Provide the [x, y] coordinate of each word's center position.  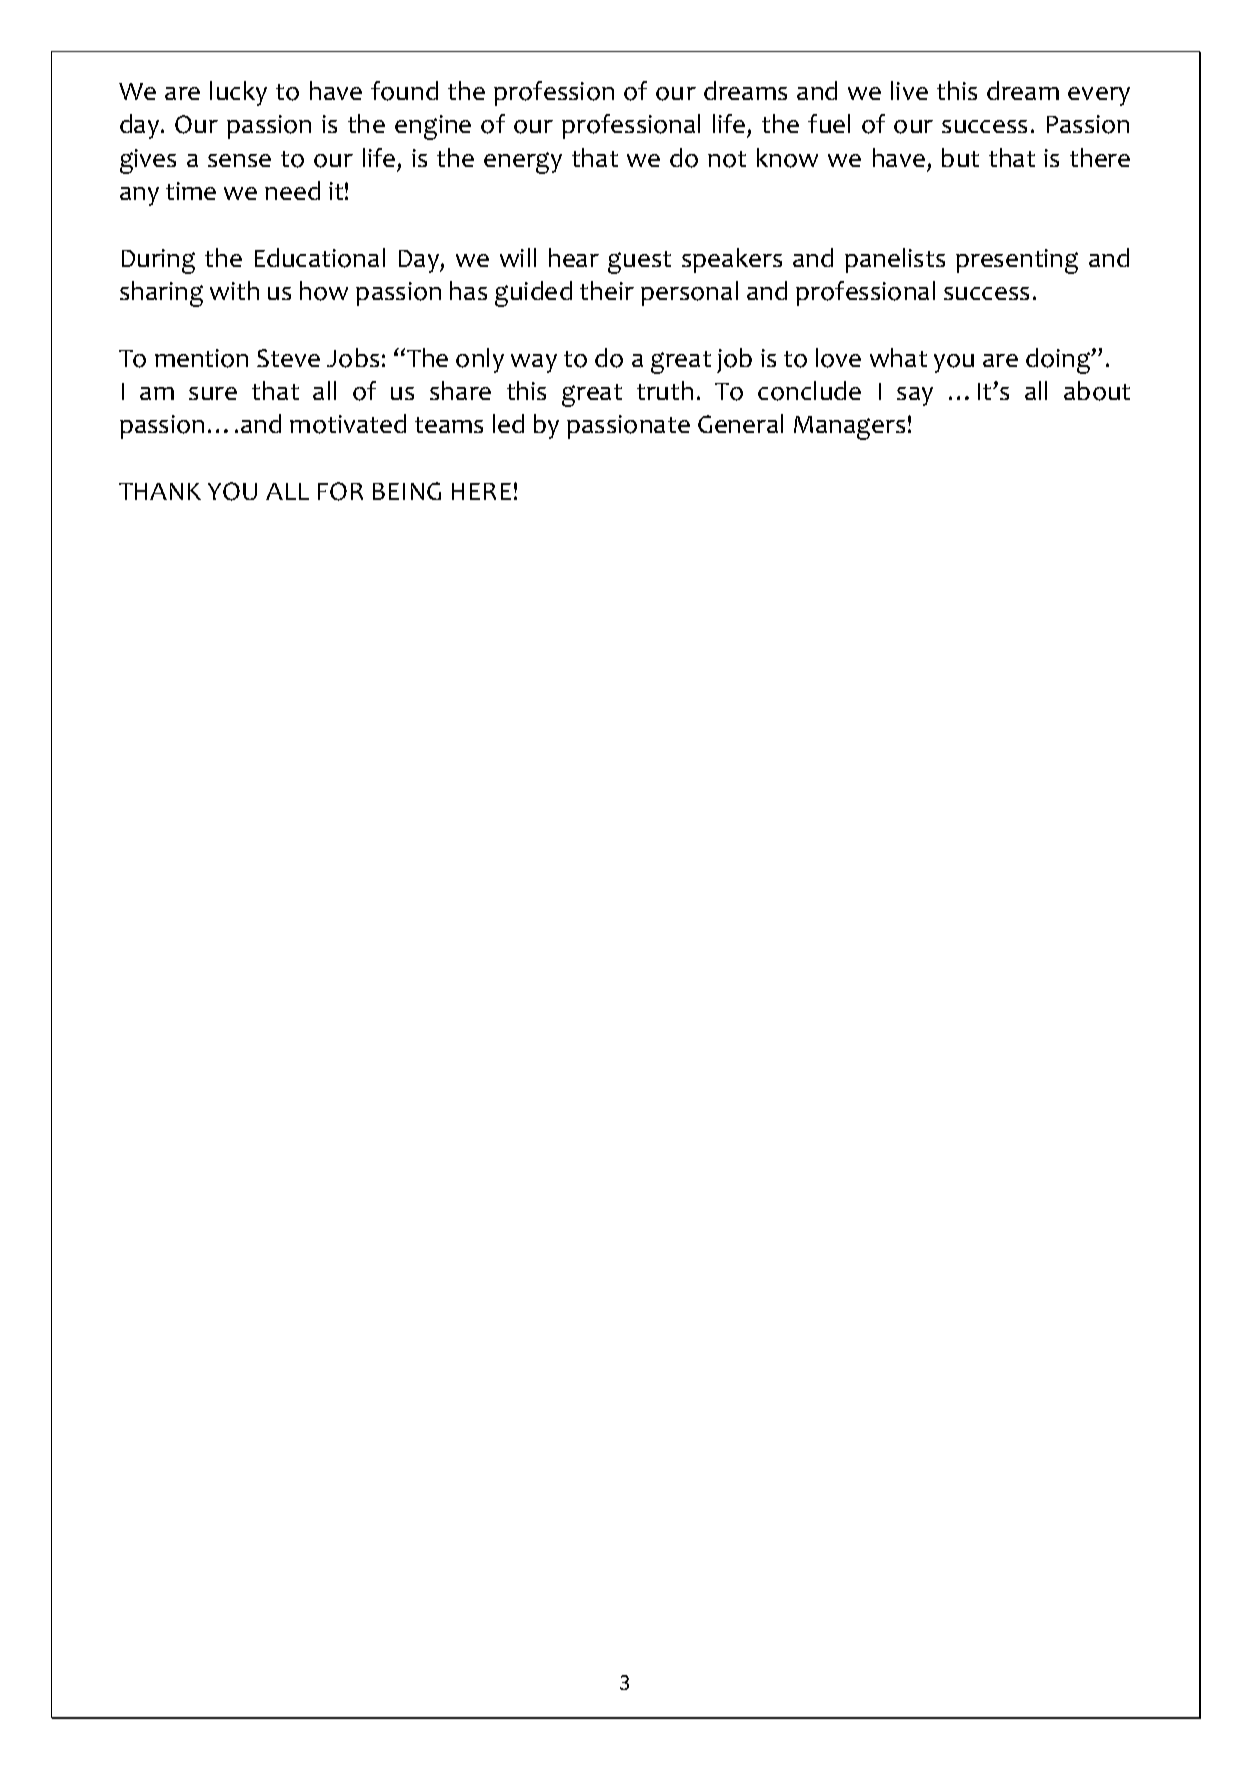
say [915, 396]
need [292, 190]
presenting [1017, 261]
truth [665, 390]
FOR [340, 491]
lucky [238, 93]
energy [523, 163]
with [234, 290]
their [607, 290]
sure [213, 393]
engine [433, 127]
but [960, 157]
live [909, 90]
